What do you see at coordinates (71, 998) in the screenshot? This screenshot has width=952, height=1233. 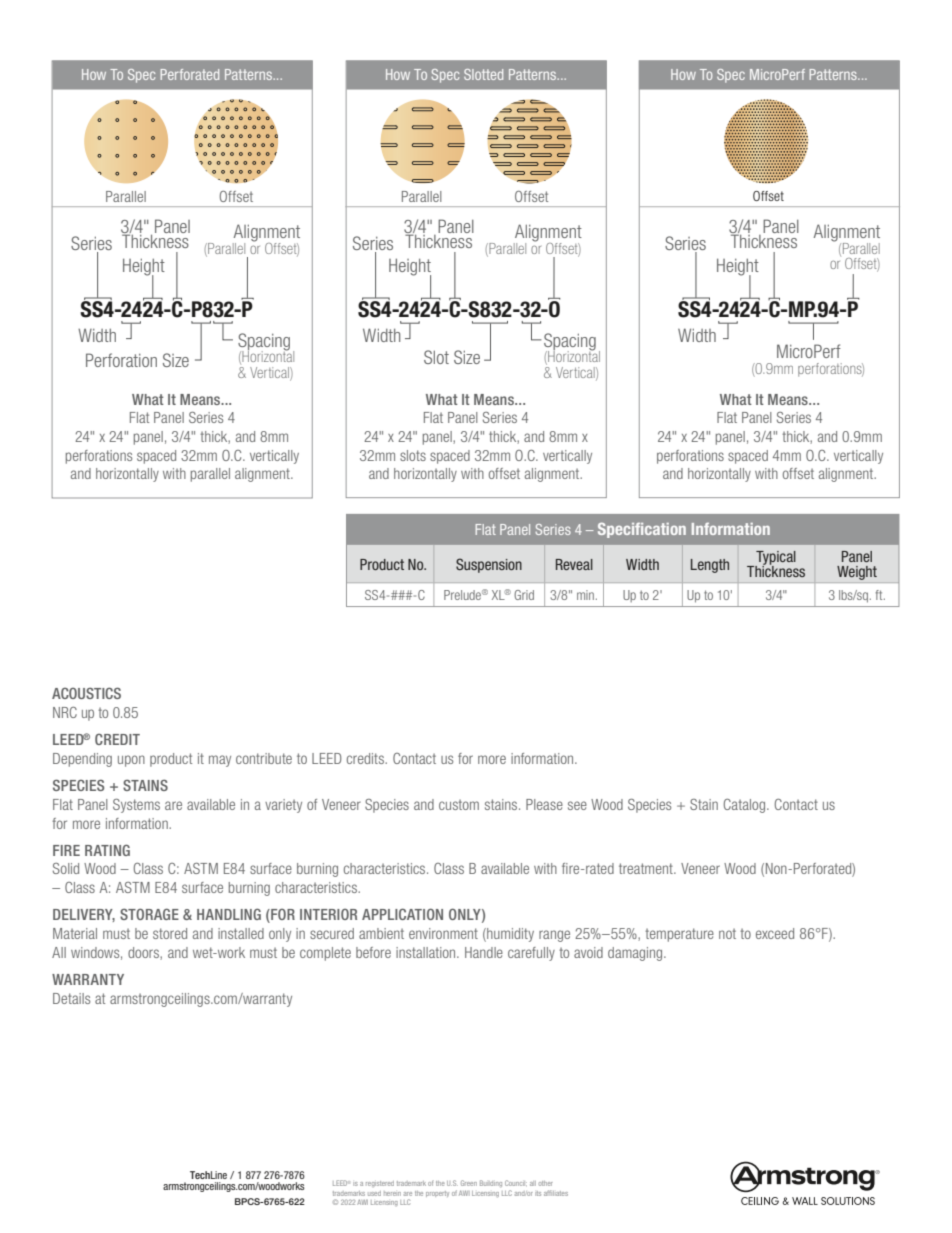 I see `Details` at bounding box center [71, 998].
